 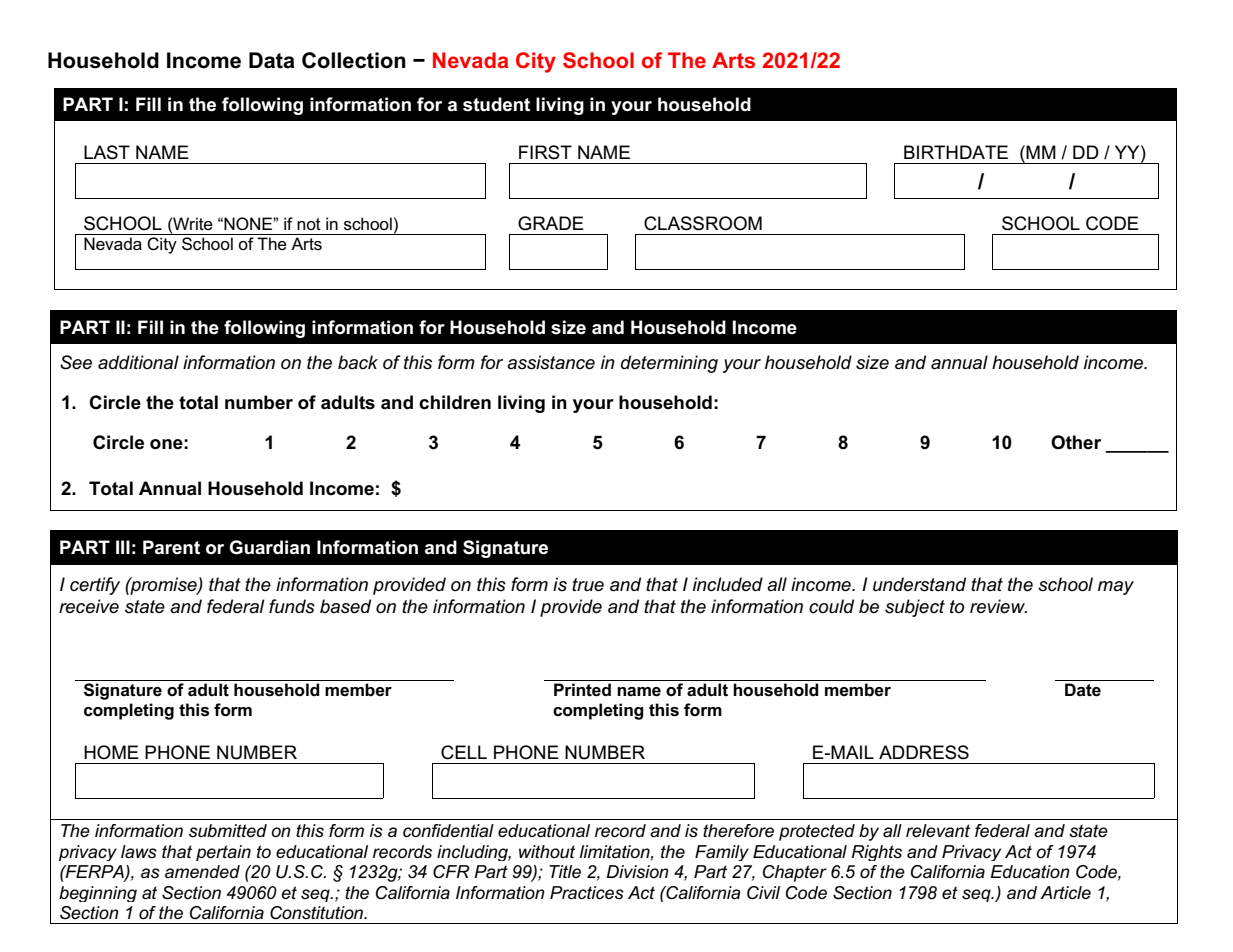 What do you see at coordinates (202, 872) in the document?
I see `amended` at bounding box center [202, 872].
